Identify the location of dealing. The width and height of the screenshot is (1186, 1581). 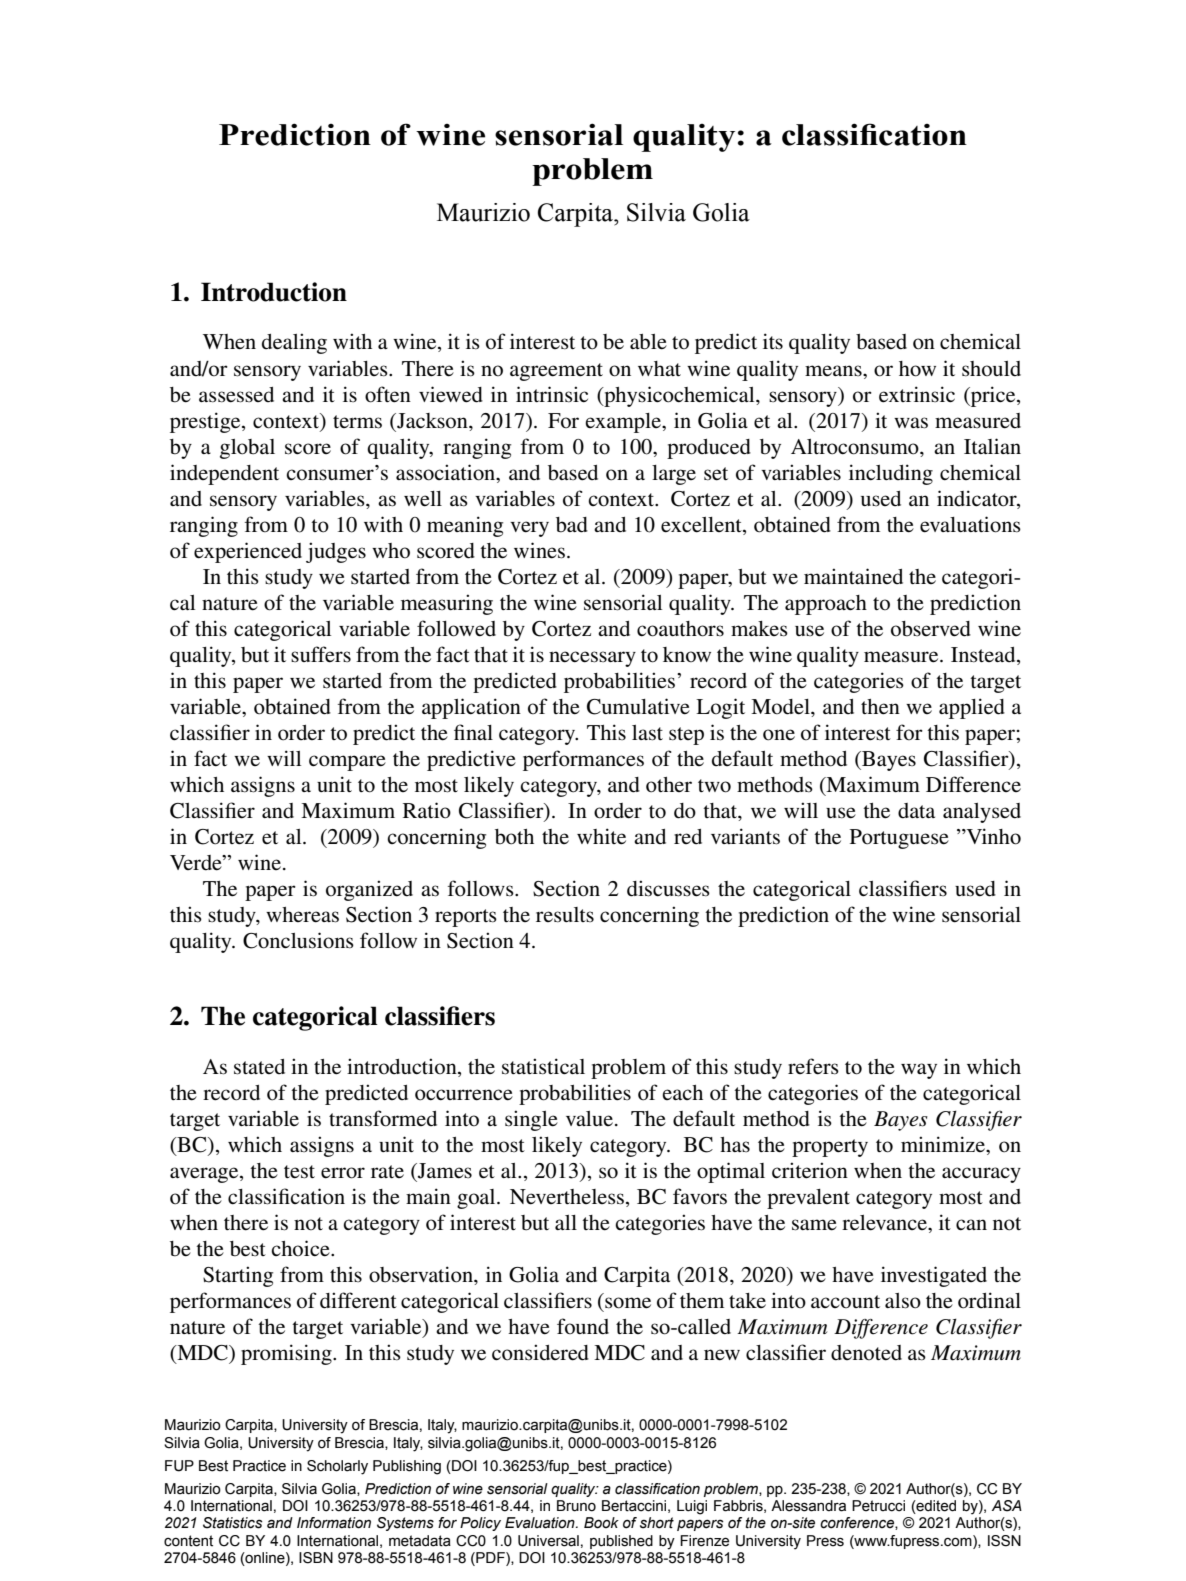
(294, 343).
